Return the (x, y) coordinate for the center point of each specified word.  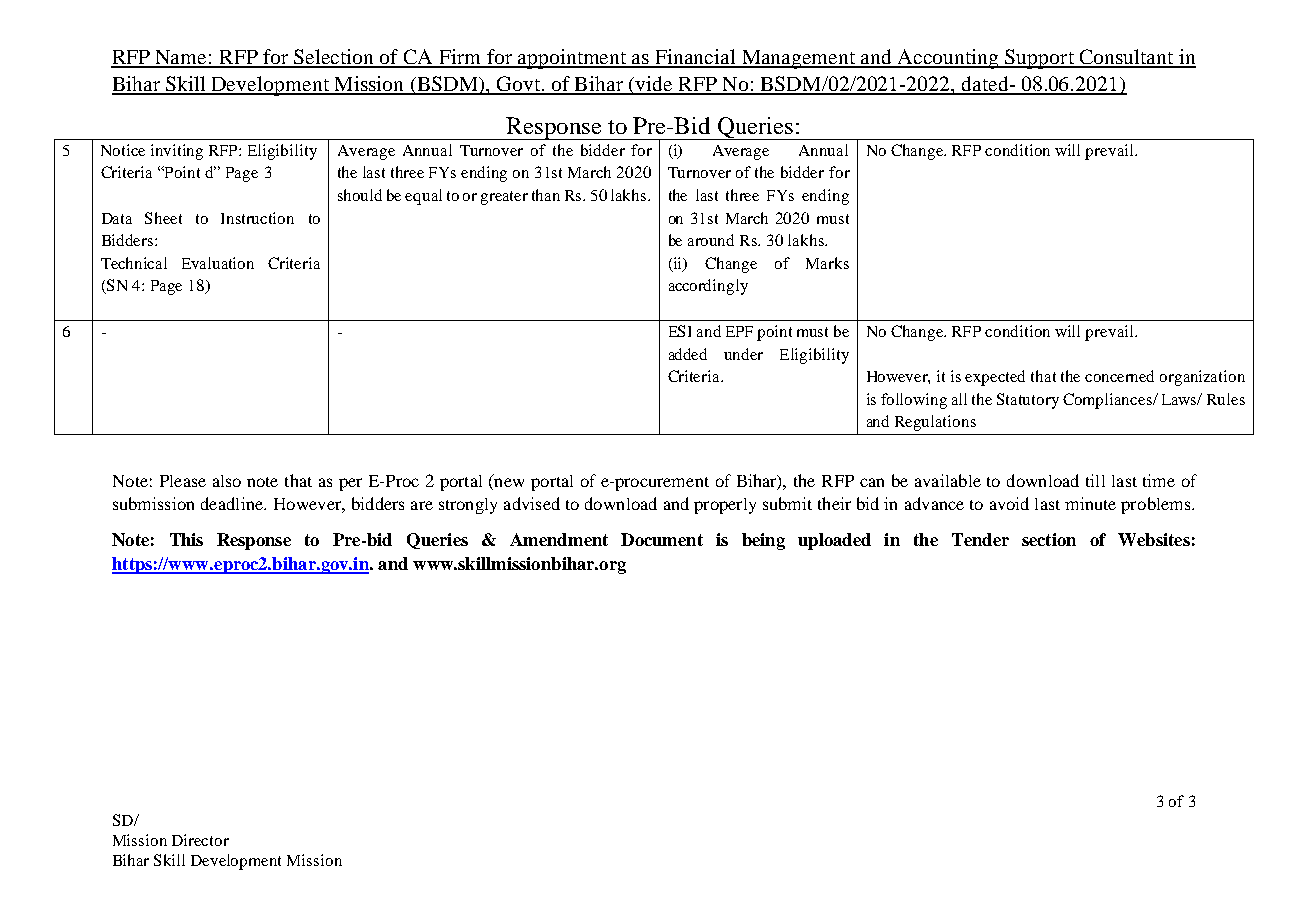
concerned (1119, 376)
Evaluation (218, 263)
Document (662, 539)
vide (654, 85)
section (1049, 539)
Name (181, 58)
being (763, 541)
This (186, 539)
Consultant (1126, 58)
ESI (680, 331)
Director (200, 840)
